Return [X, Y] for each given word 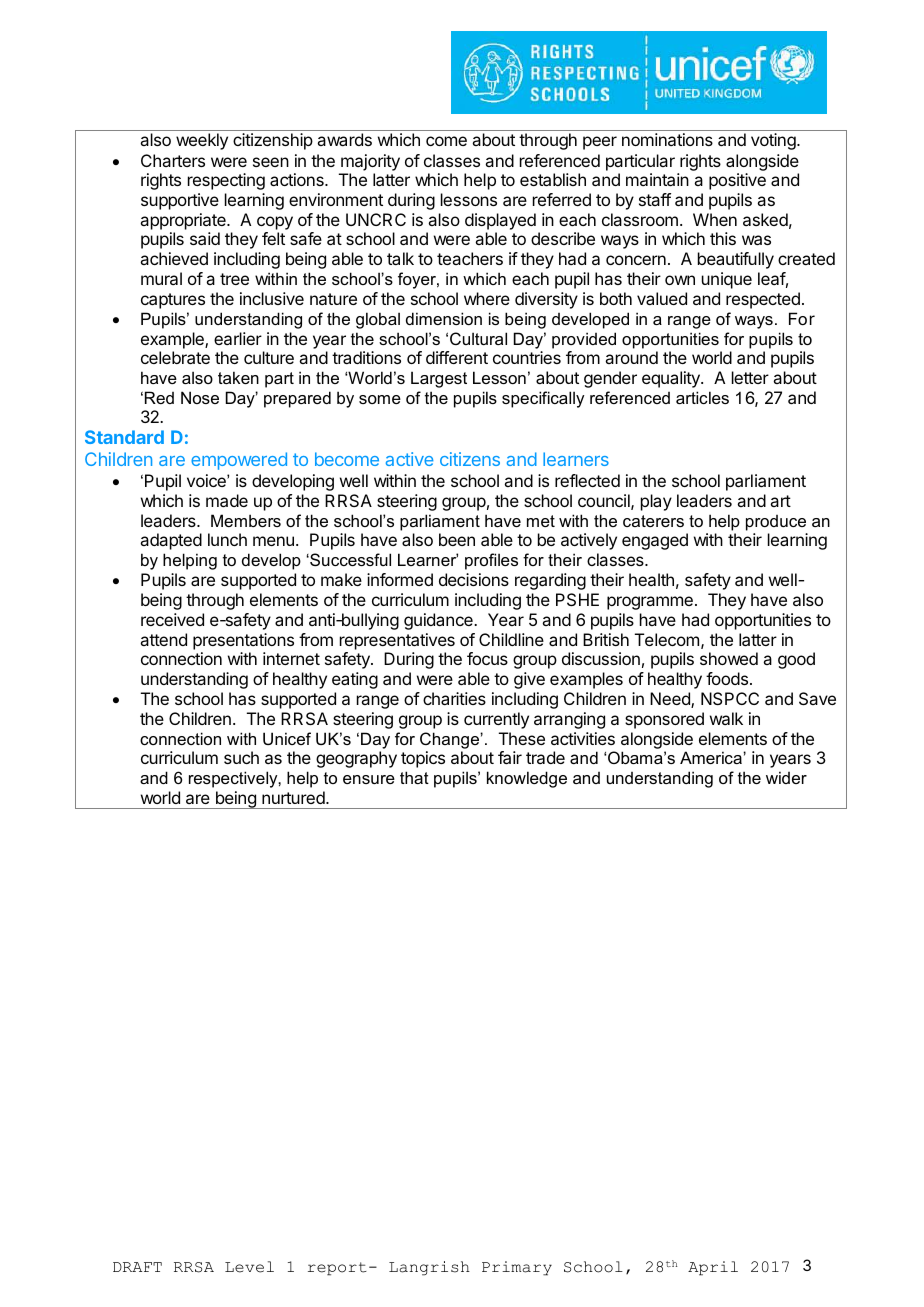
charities [454, 698]
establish [553, 179]
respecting [226, 181]
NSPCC [730, 698]
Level [249, 1267]
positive [737, 181]
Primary [517, 1268]
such [241, 757]
